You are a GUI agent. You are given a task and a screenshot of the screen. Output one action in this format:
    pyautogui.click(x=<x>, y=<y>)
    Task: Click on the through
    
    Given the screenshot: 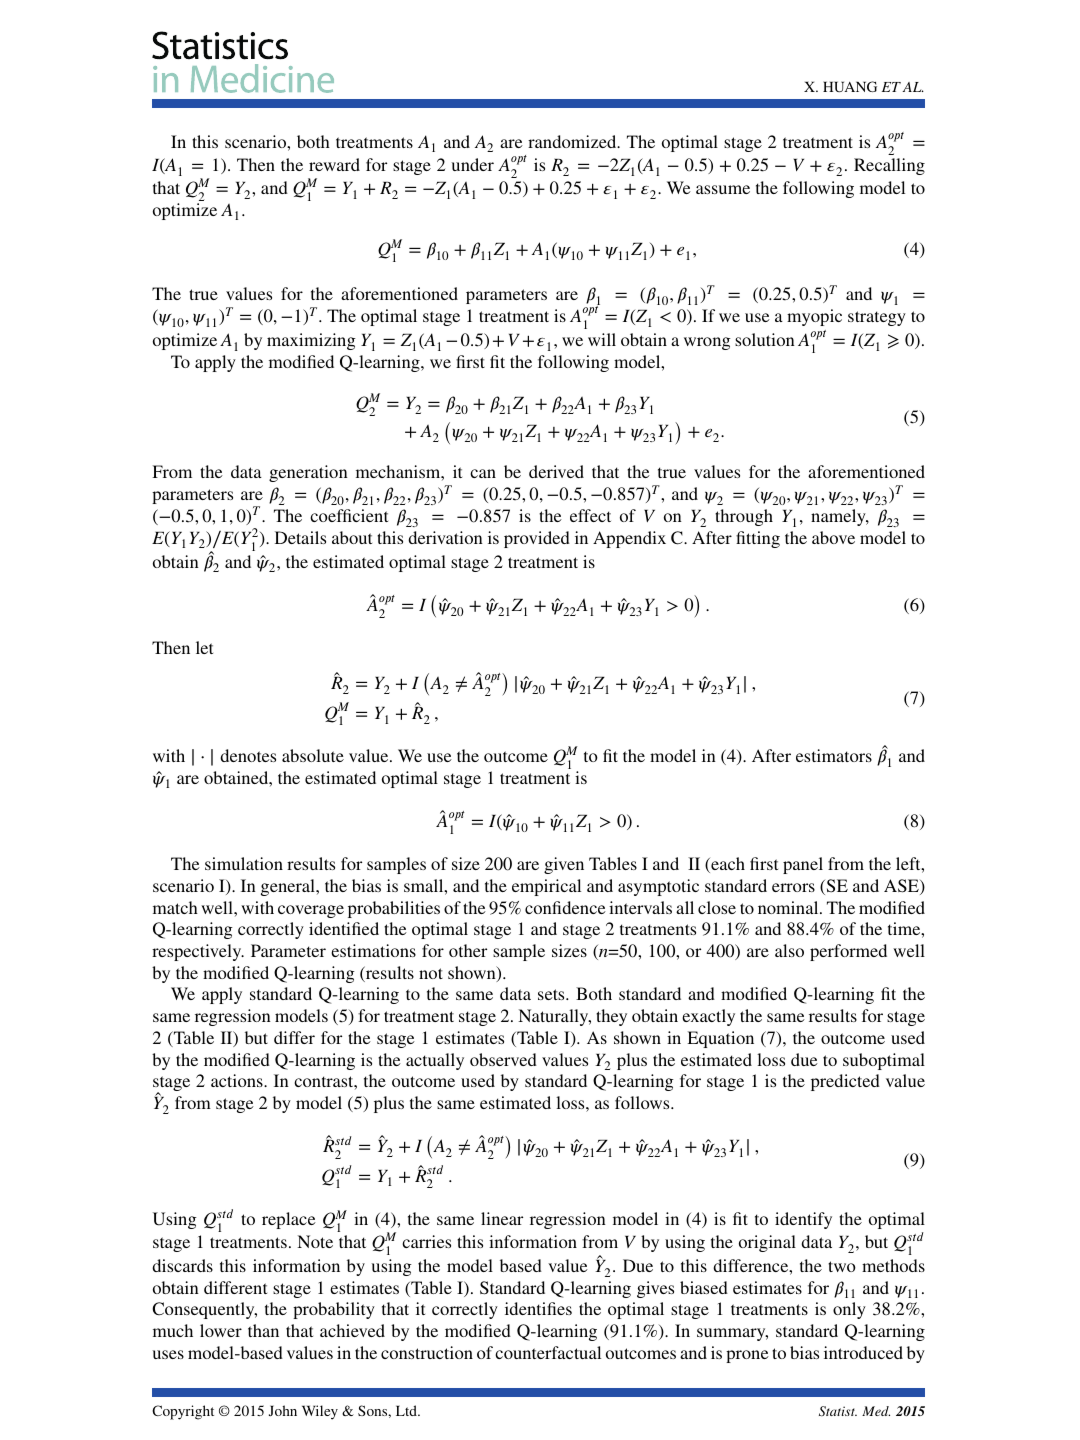 What is the action you would take?
    pyautogui.click(x=744, y=517)
